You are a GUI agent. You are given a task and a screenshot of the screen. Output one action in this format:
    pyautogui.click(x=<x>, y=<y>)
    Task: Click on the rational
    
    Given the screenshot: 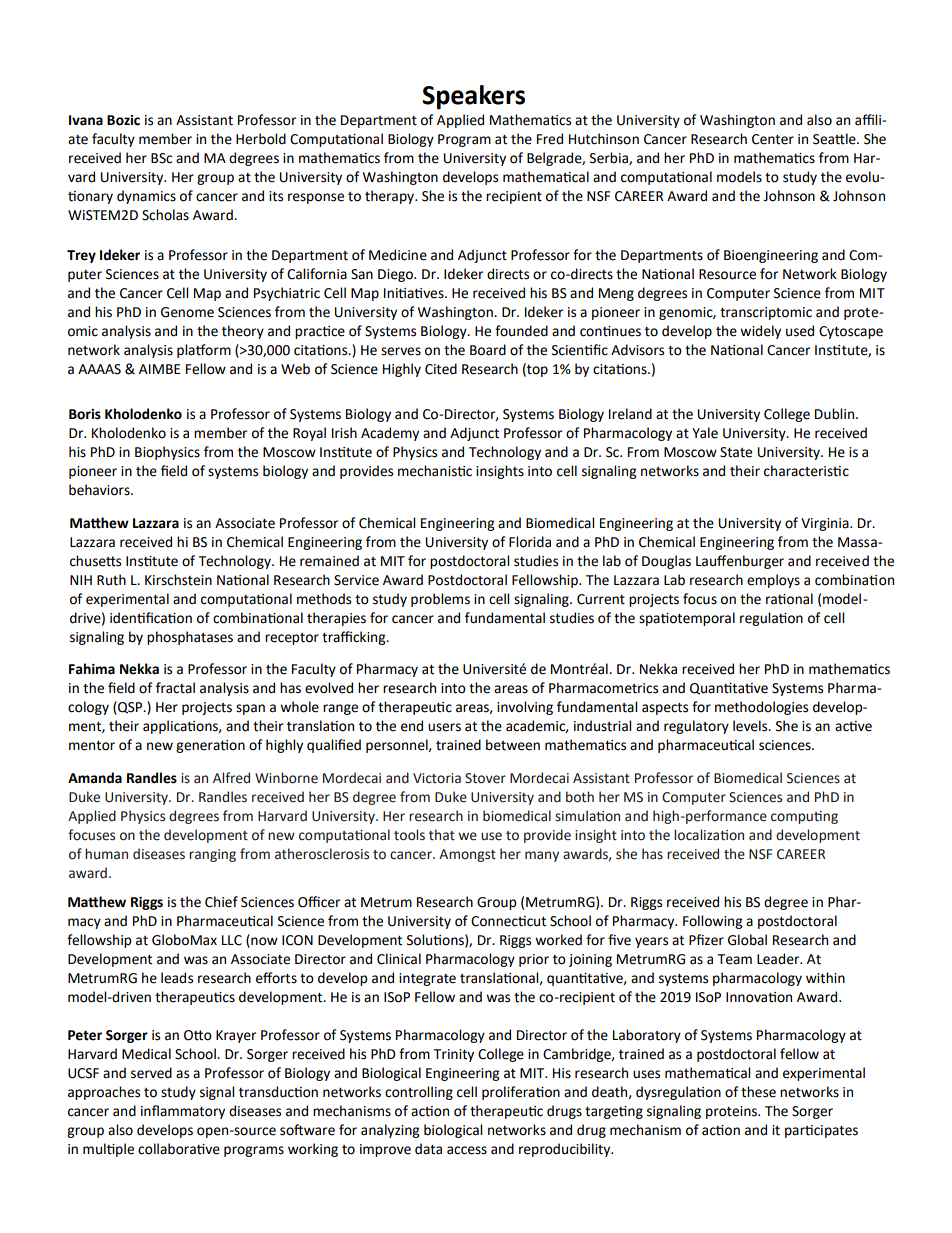 What is the action you would take?
    pyautogui.click(x=789, y=599)
